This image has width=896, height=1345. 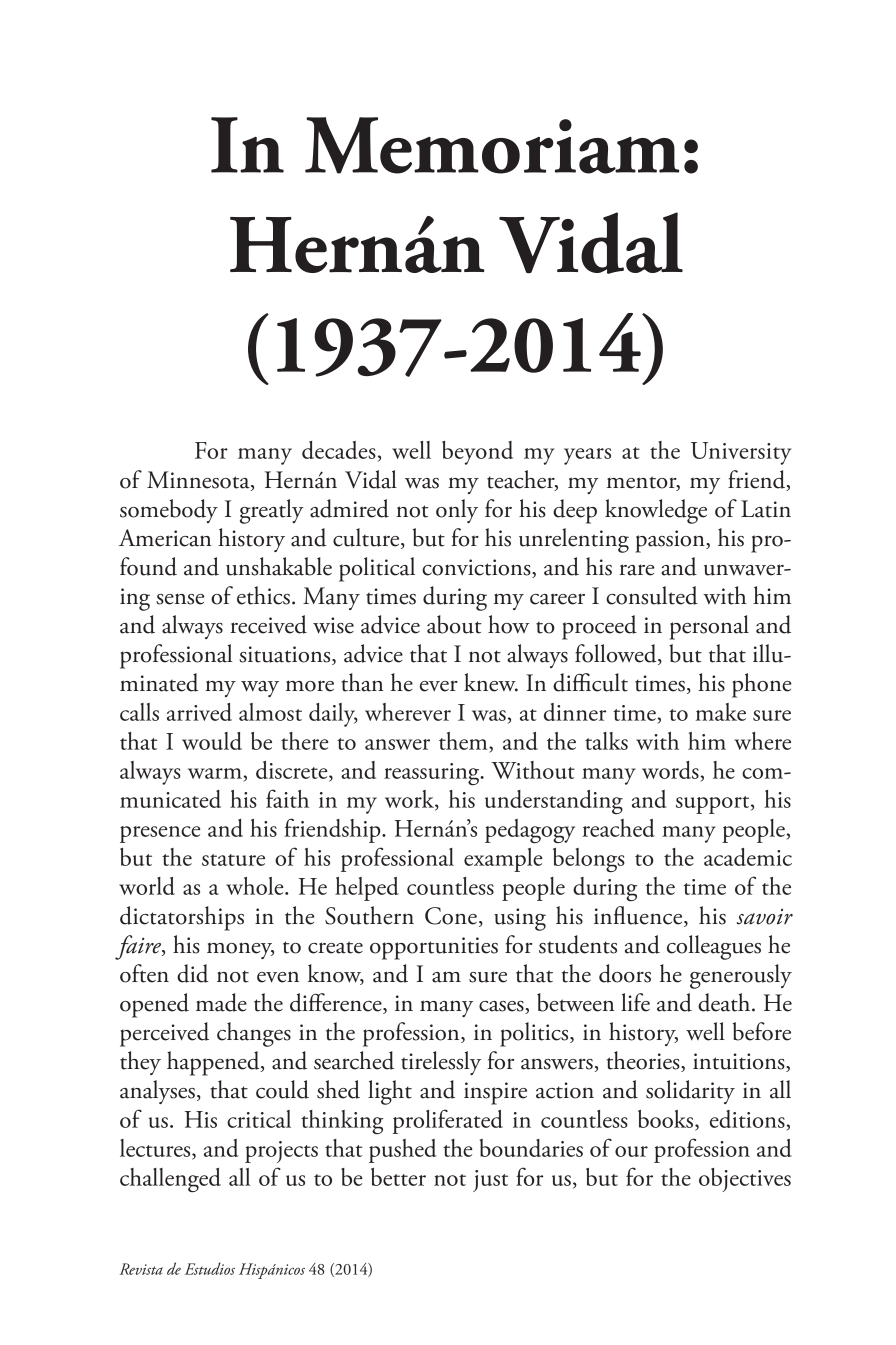 What do you see at coordinates (141, 1269) in the image?
I see `Revista` at bounding box center [141, 1269].
